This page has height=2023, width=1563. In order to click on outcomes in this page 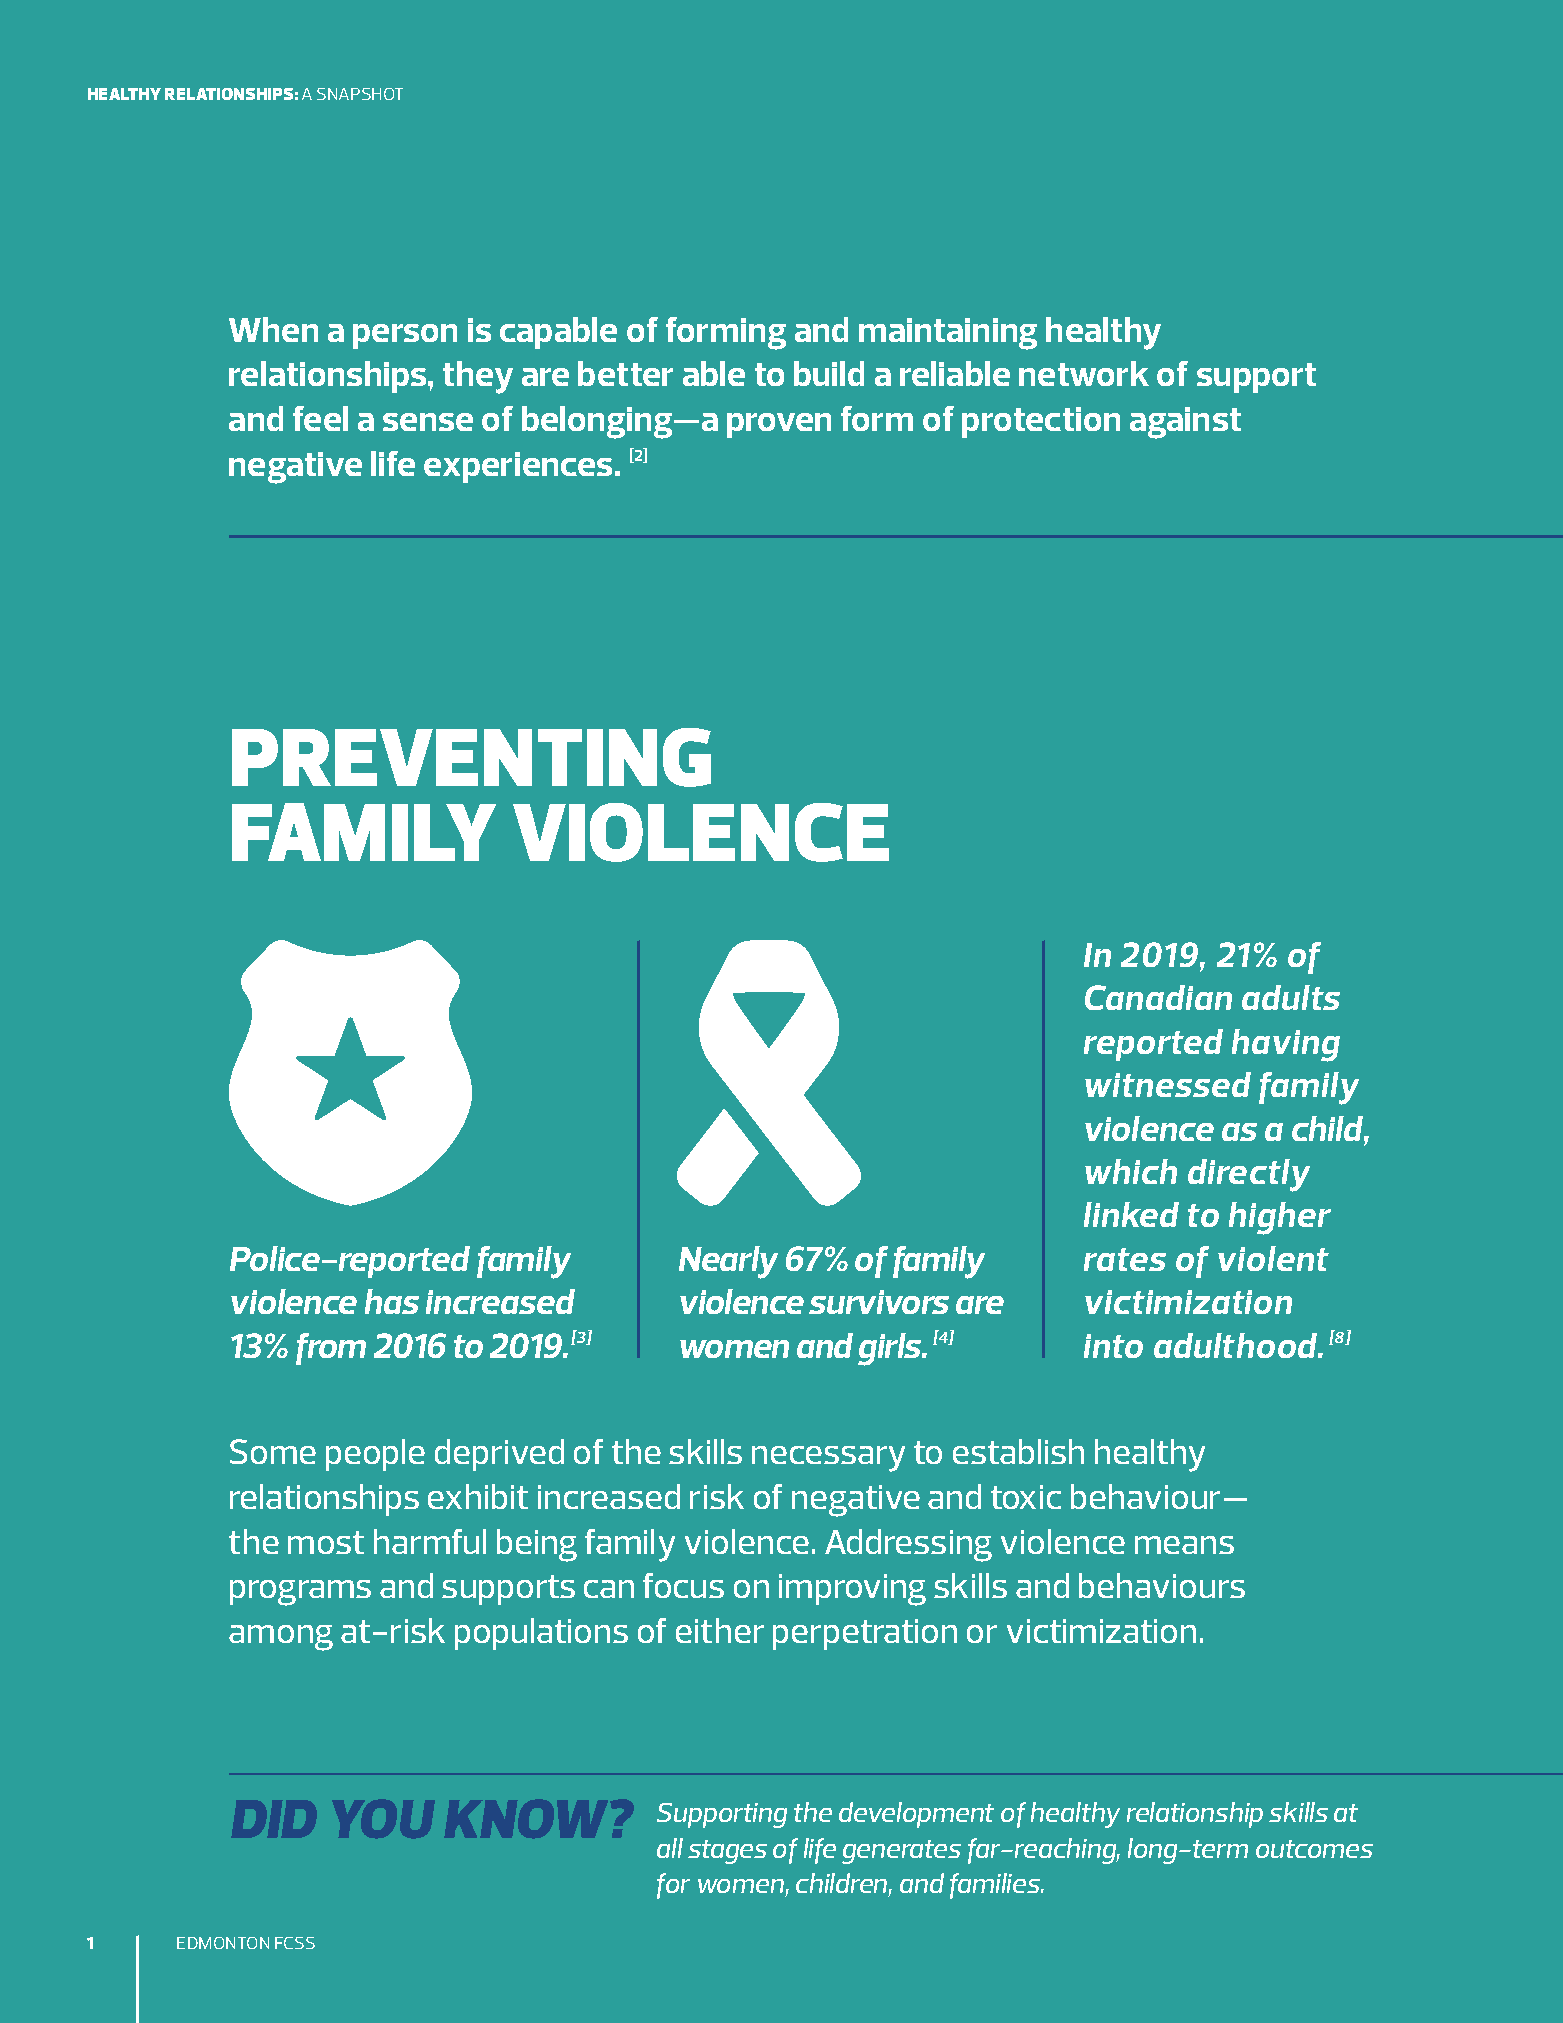, I will do `click(1314, 1849)`.
